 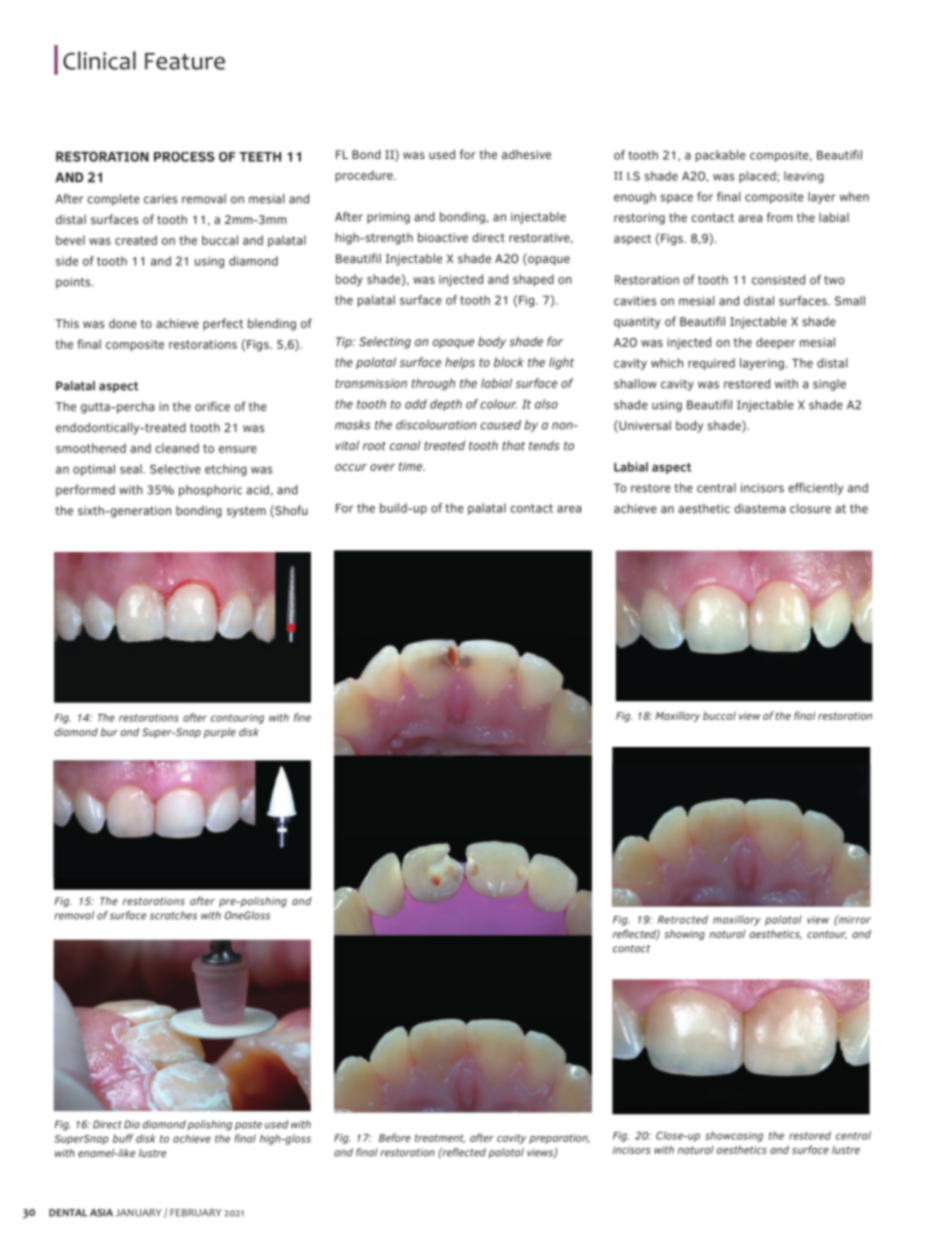 I want to click on efficiently, so click(x=816, y=489).
